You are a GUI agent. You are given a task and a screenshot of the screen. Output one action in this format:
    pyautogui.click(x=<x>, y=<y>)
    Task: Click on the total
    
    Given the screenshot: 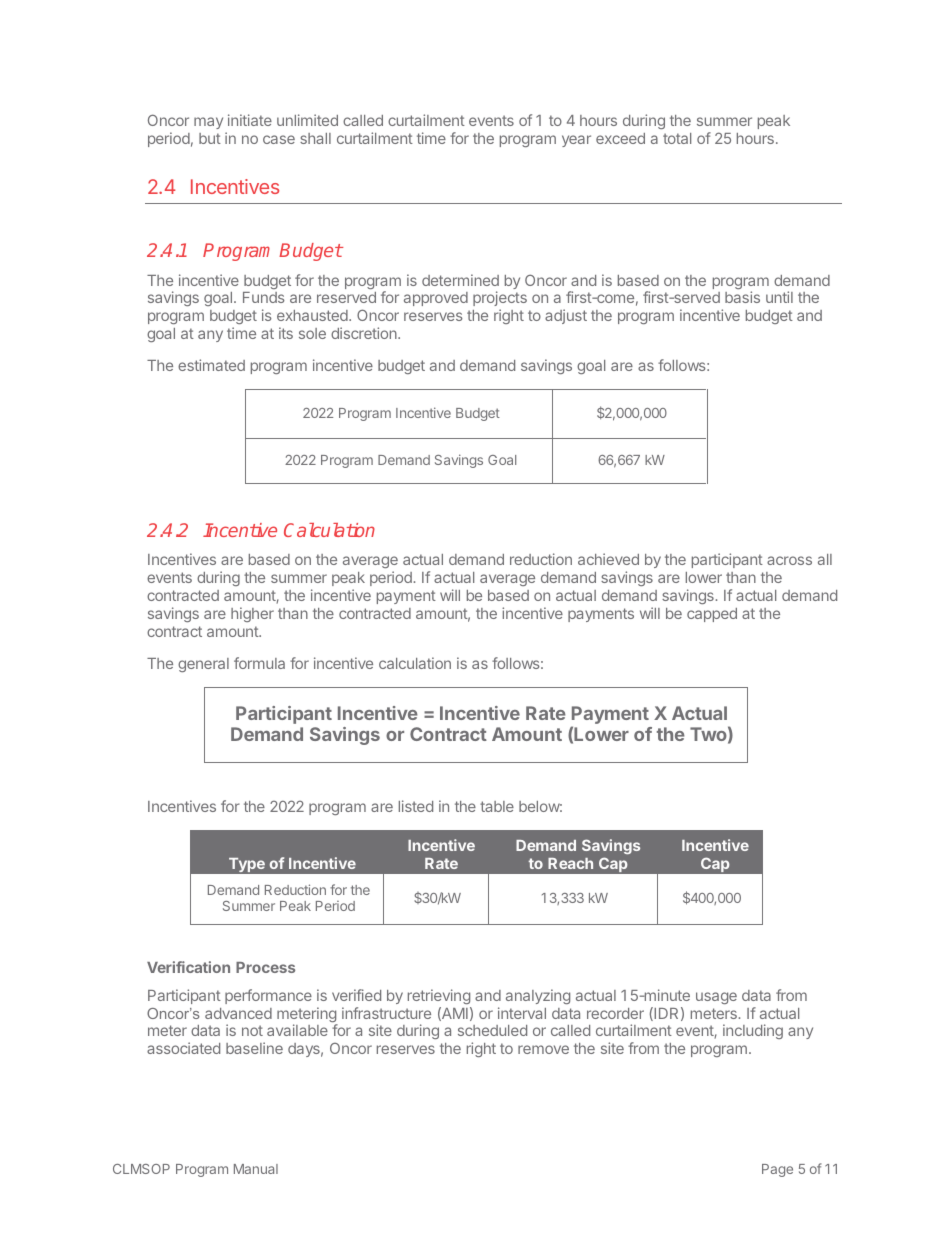 What is the action you would take?
    pyautogui.click(x=677, y=138)
